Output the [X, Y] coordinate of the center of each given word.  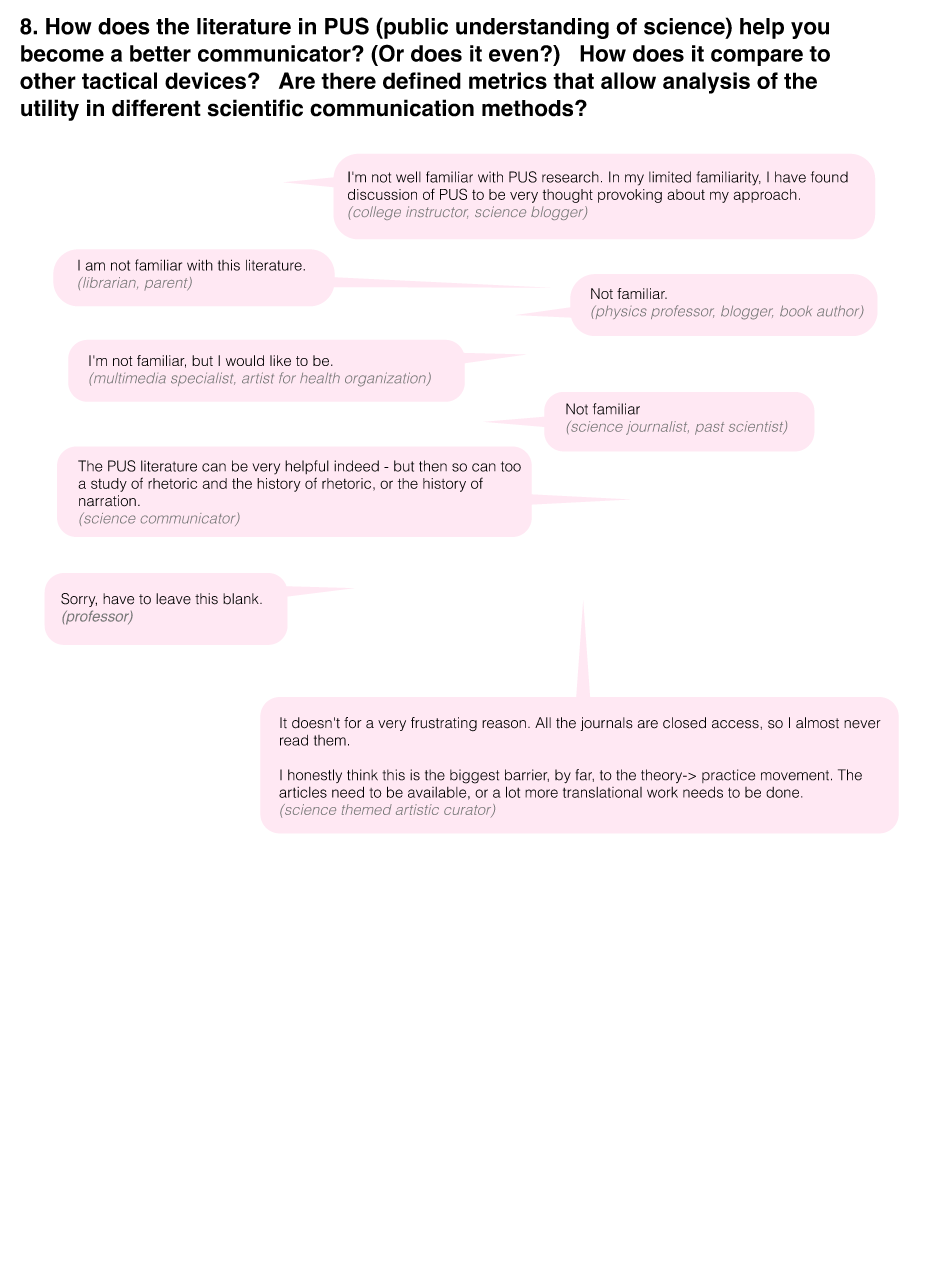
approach [765, 196]
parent [167, 284]
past [709, 428]
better [160, 53]
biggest [474, 776]
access [736, 724]
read [294, 740]
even [513, 55]
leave [173, 599]
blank [242, 599]
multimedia [128, 378]
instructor [437, 212]
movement [795, 775]
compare [757, 57]
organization [386, 379]
